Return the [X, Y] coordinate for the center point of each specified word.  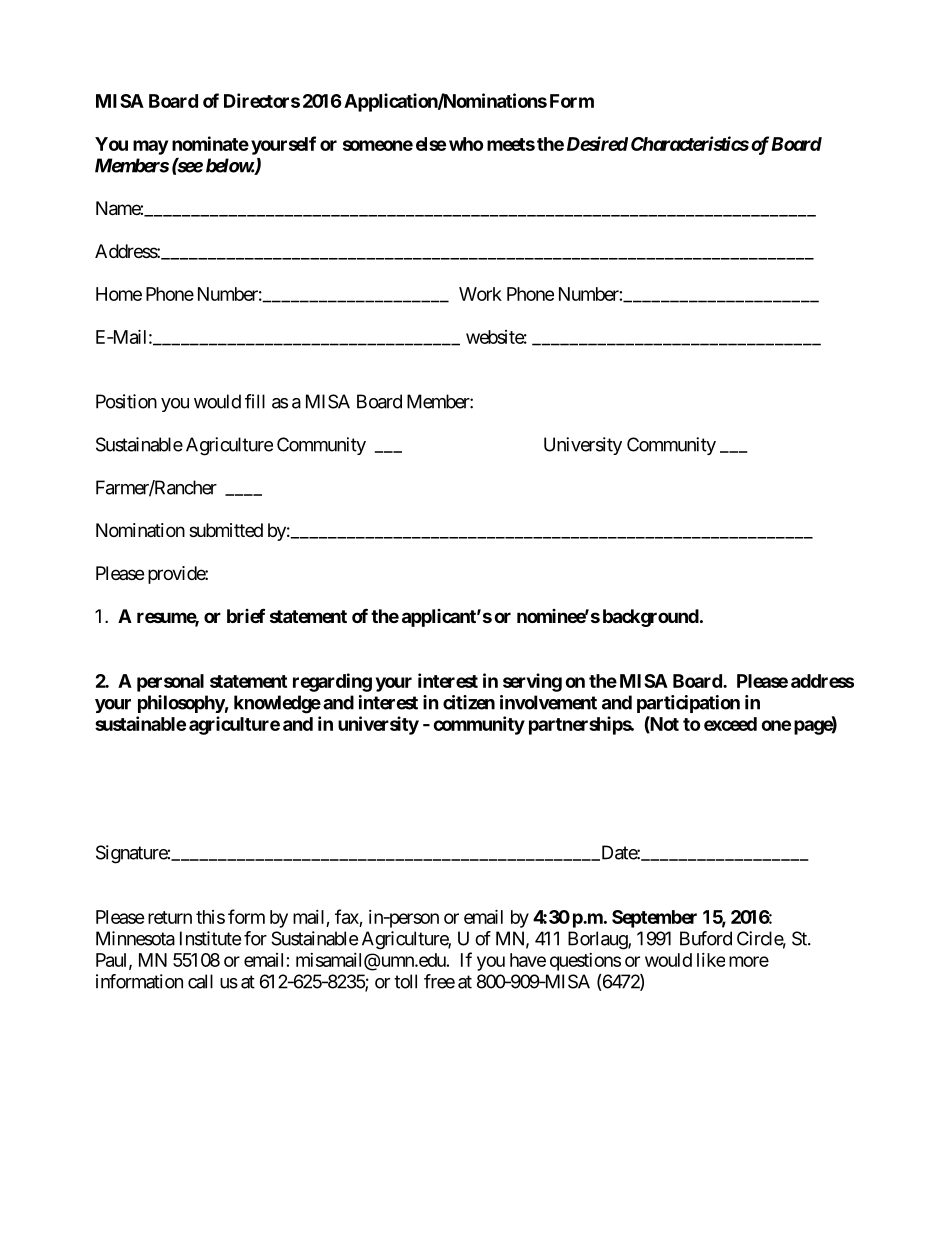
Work [480, 294]
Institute [210, 938]
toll [405, 981]
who [466, 144]
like [711, 960]
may [150, 147]
